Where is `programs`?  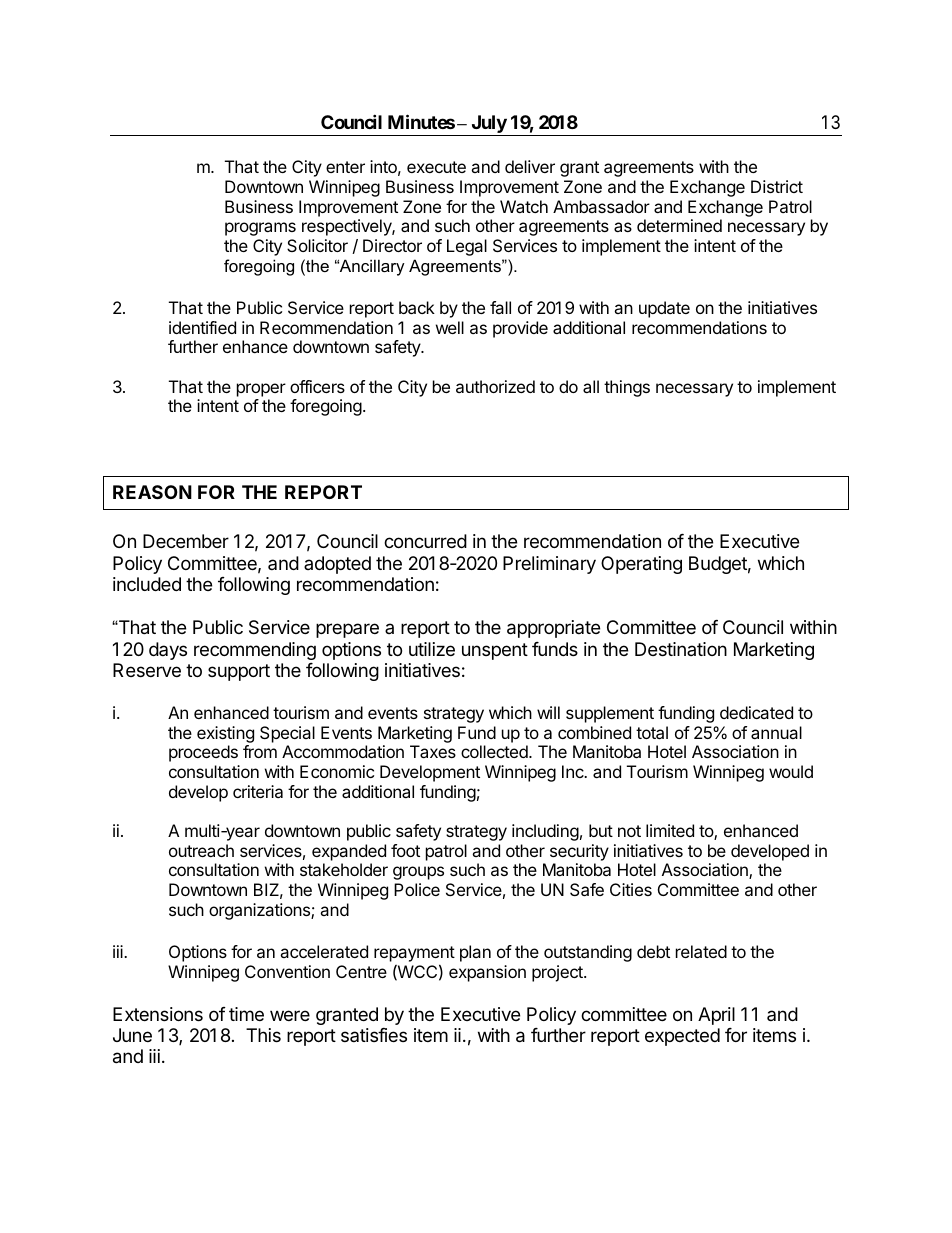 programs is located at coordinates (260, 229).
